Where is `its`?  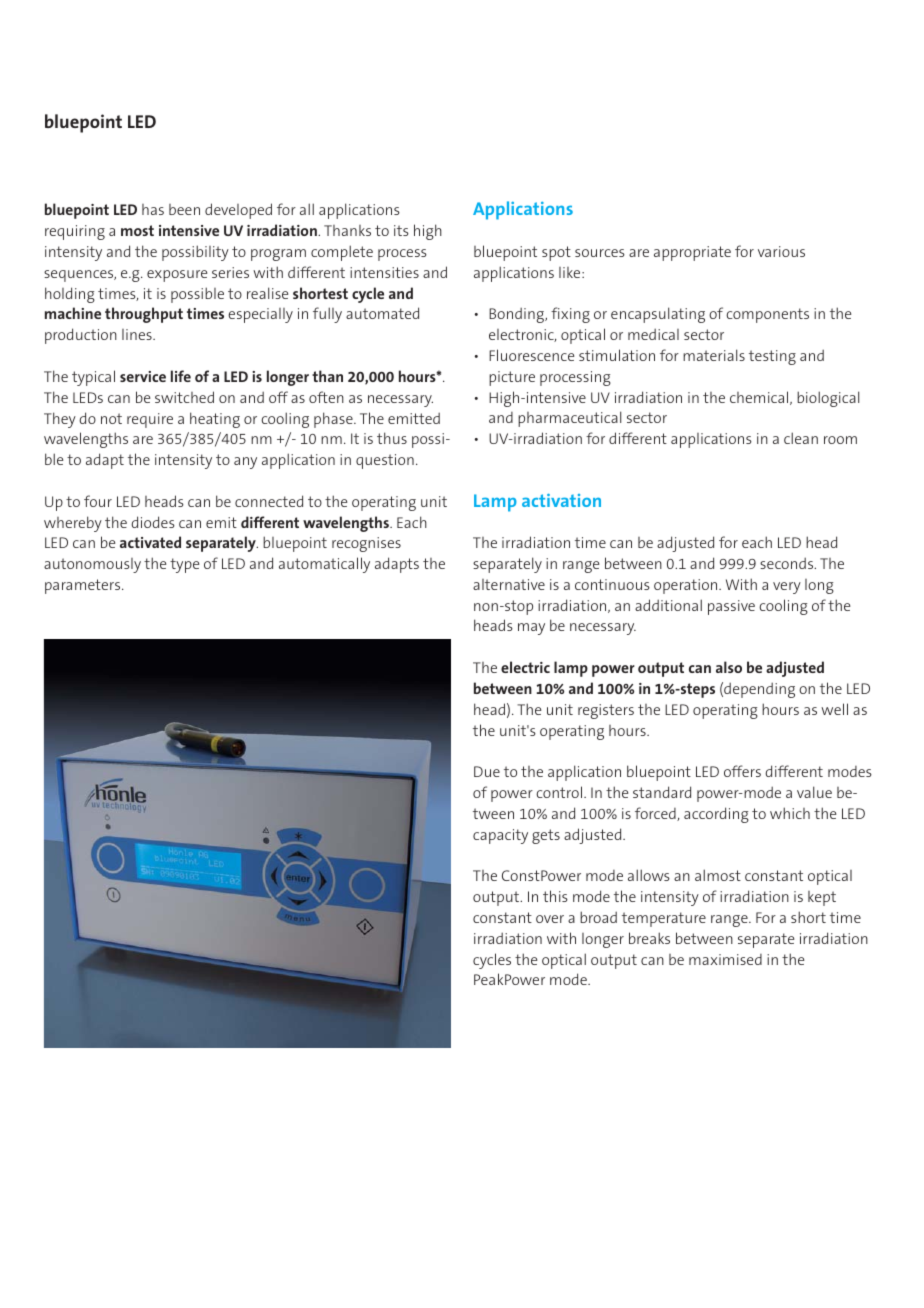 its is located at coordinates (401, 230).
